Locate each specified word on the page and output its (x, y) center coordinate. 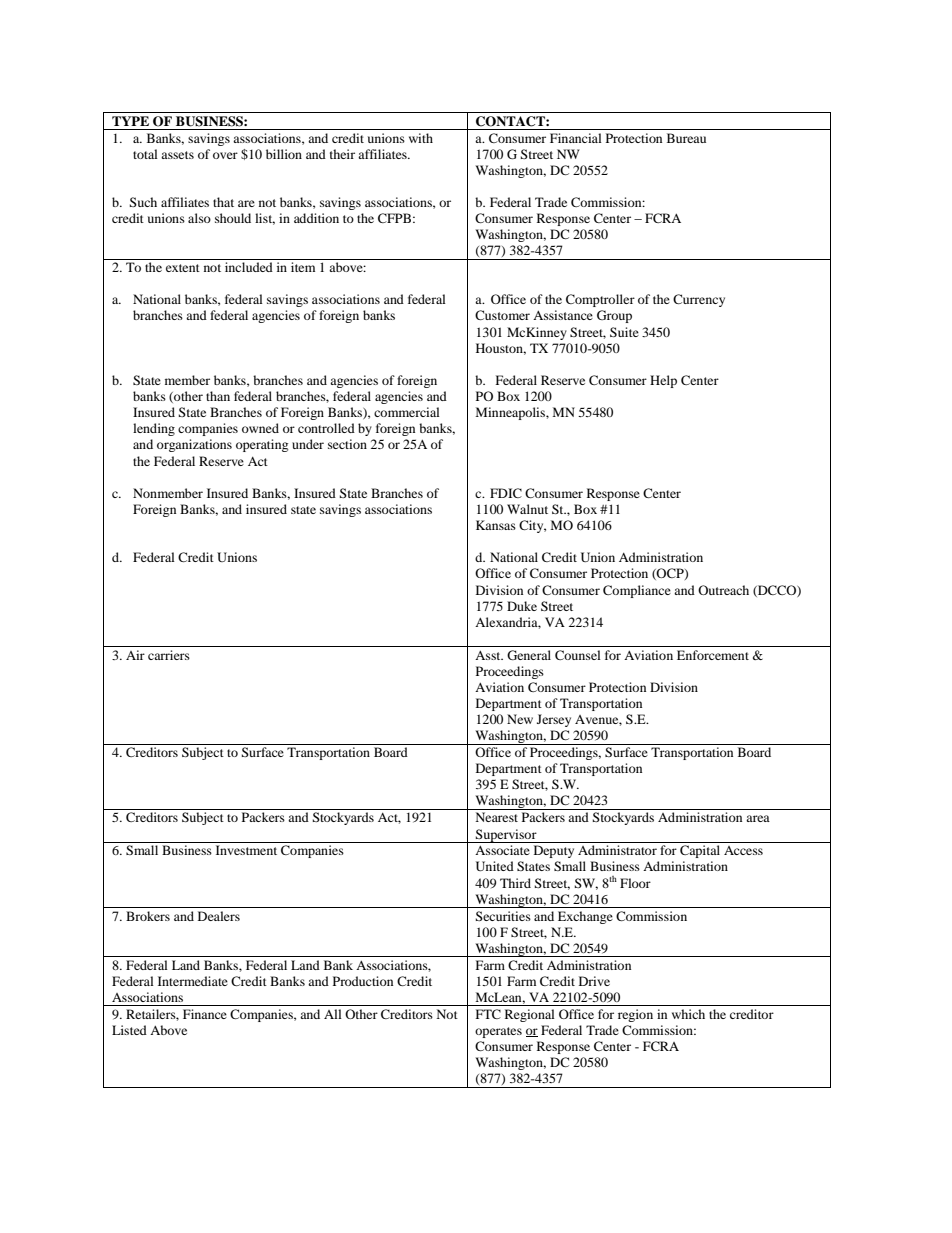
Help (663, 381)
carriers (169, 655)
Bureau (686, 138)
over (225, 155)
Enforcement (713, 655)
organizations (194, 445)
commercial (407, 412)
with (421, 138)
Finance (205, 1014)
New (520, 719)
